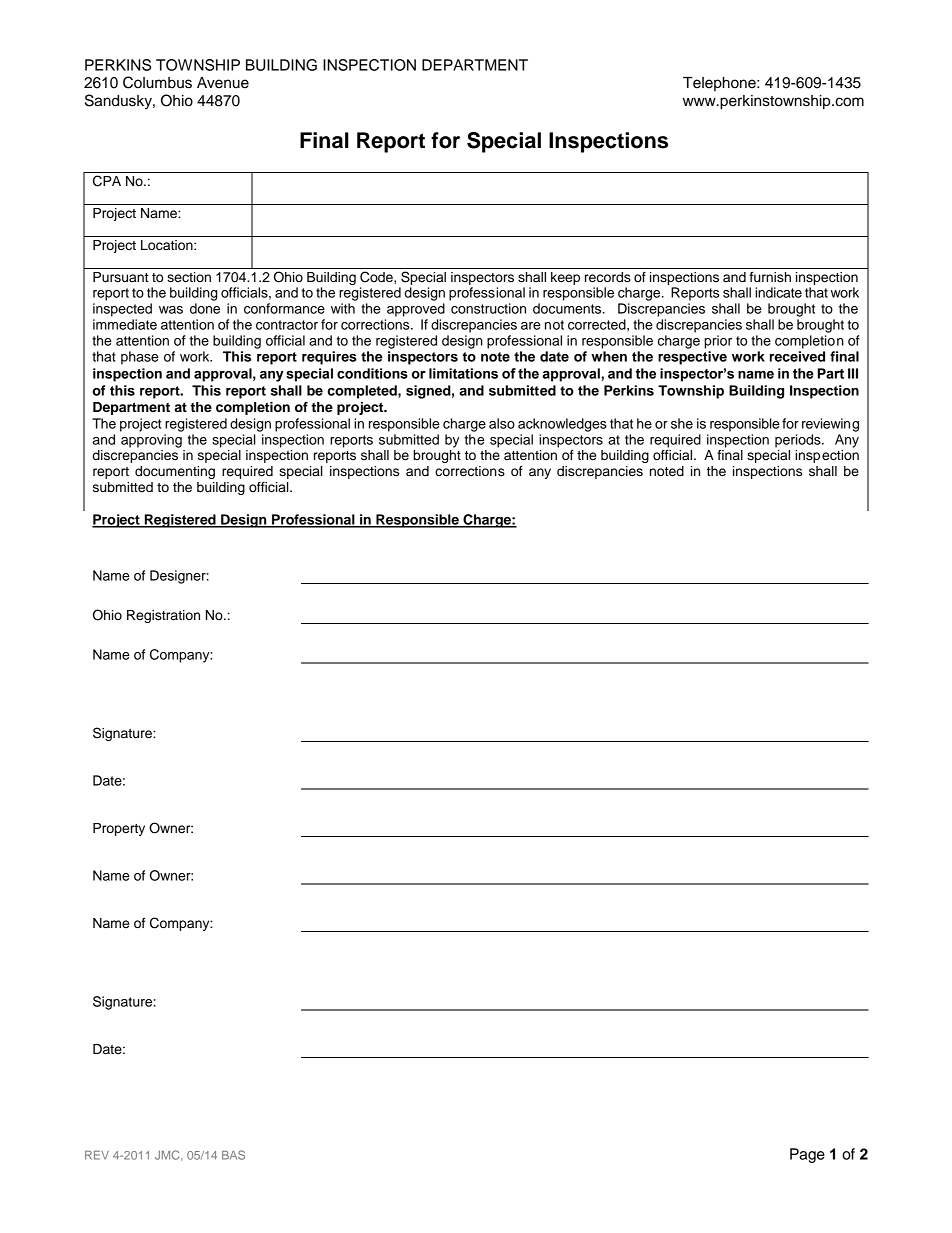 The image size is (952, 1233). What do you see at coordinates (565, 278) in the image?
I see `keep` at bounding box center [565, 278].
